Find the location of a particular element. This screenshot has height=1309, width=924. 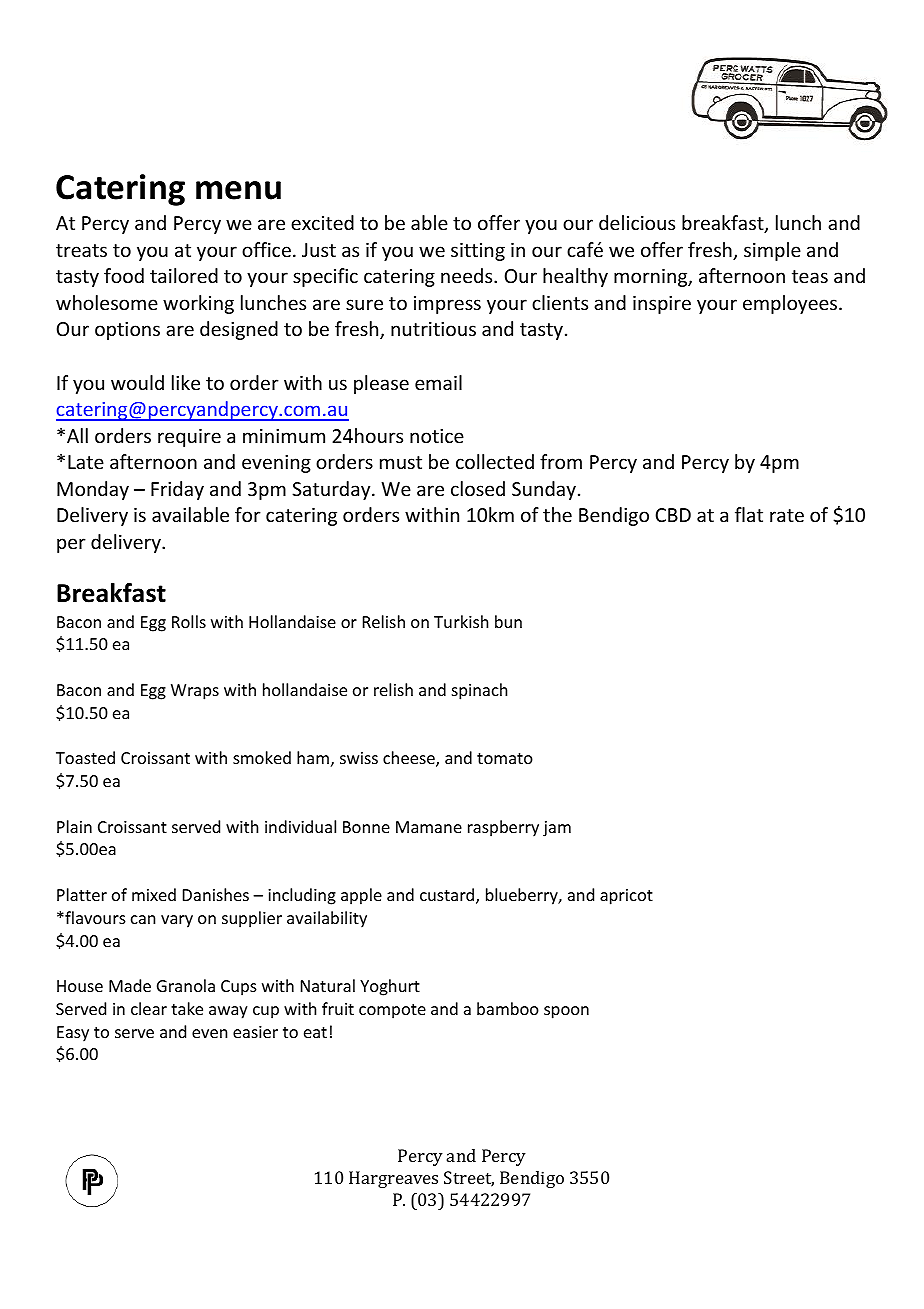

Hargreaves is located at coordinates (393, 1179).
